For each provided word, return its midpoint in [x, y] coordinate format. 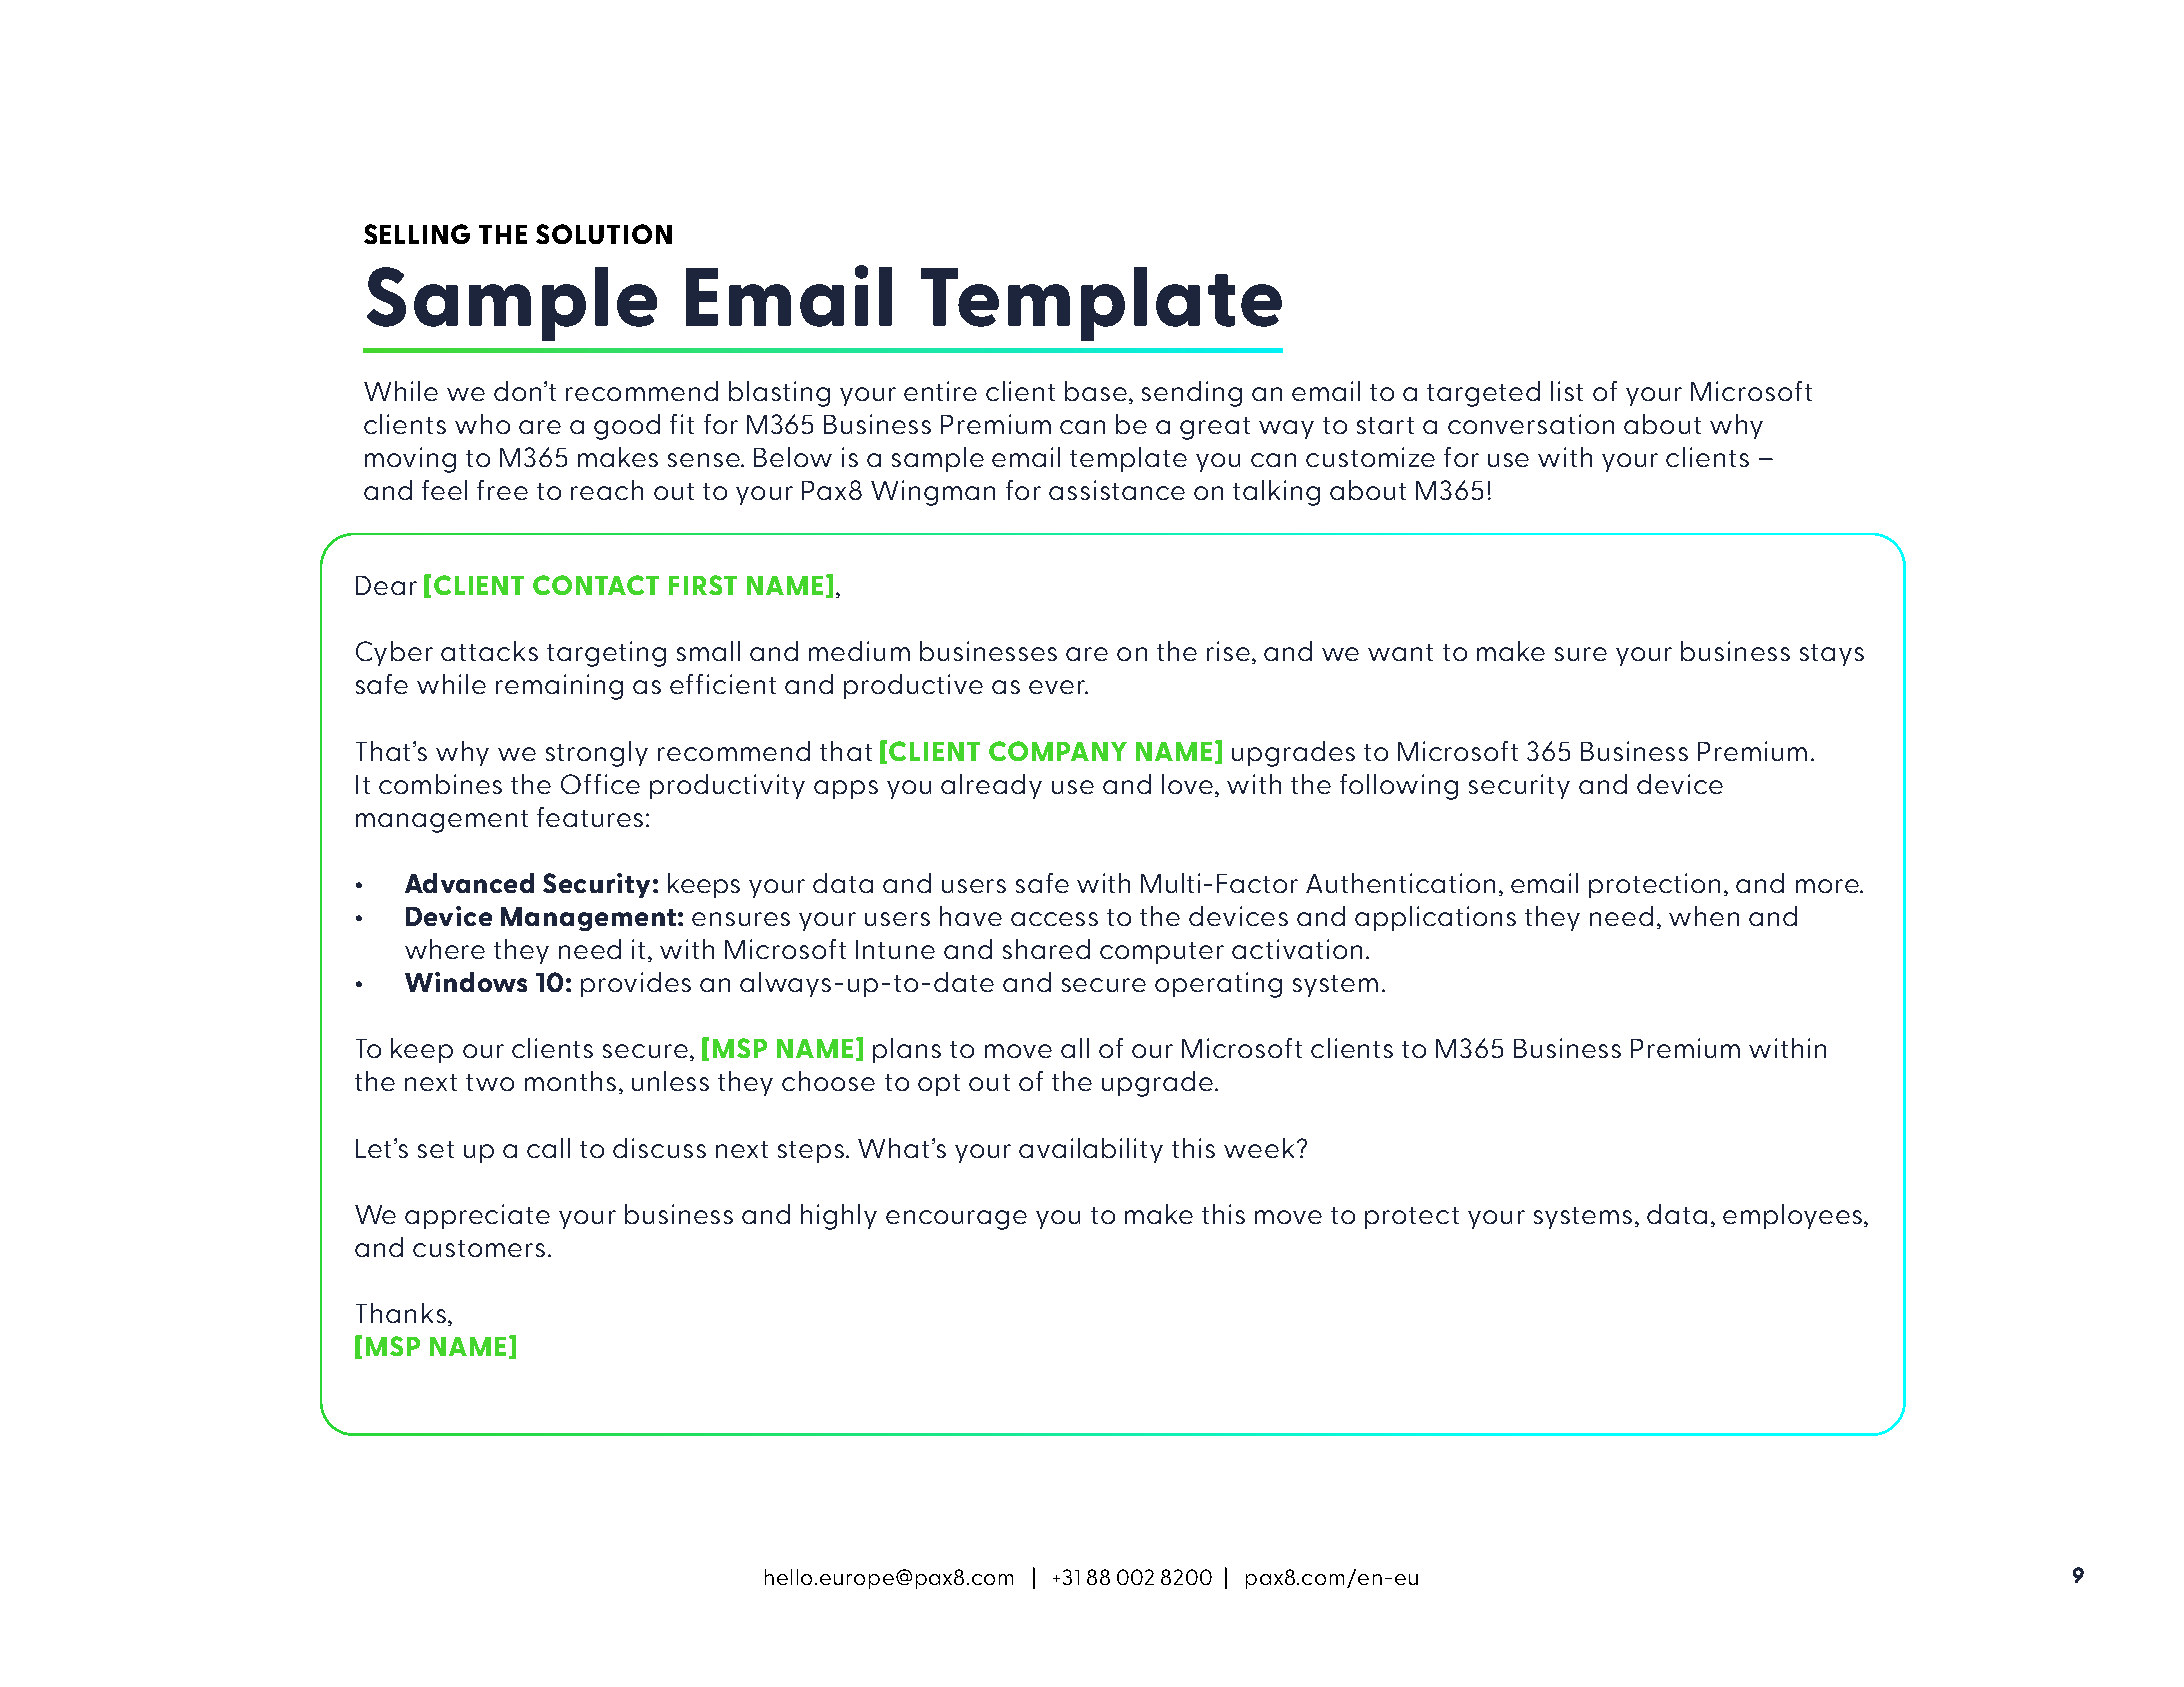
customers [479, 1248]
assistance [1117, 490]
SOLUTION [604, 234]
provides [636, 984]
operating [1218, 985]
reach [607, 490]
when [1704, 916]
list [1567, 391]
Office [600, 784]
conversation [1531, 424]
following [1399, 787]
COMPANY [1058, 751]
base [1096, 391]
